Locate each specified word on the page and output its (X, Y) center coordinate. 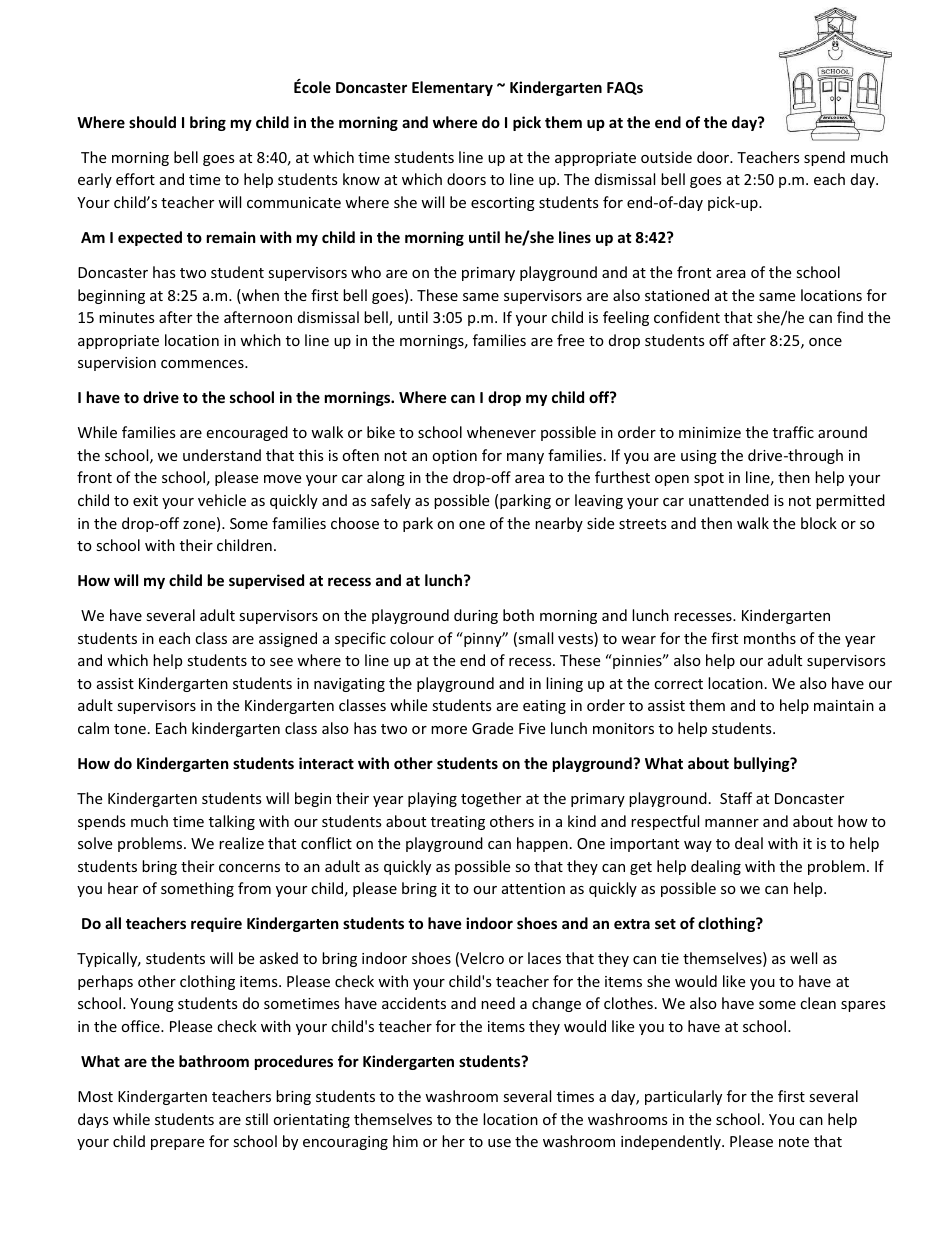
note (794, 1142)
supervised (266, 581)
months (770, 638)
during (476, 616)
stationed (677, 295)
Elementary (452, 88)
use (499, 1143)
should (152, 122)
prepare (177, 1144)
